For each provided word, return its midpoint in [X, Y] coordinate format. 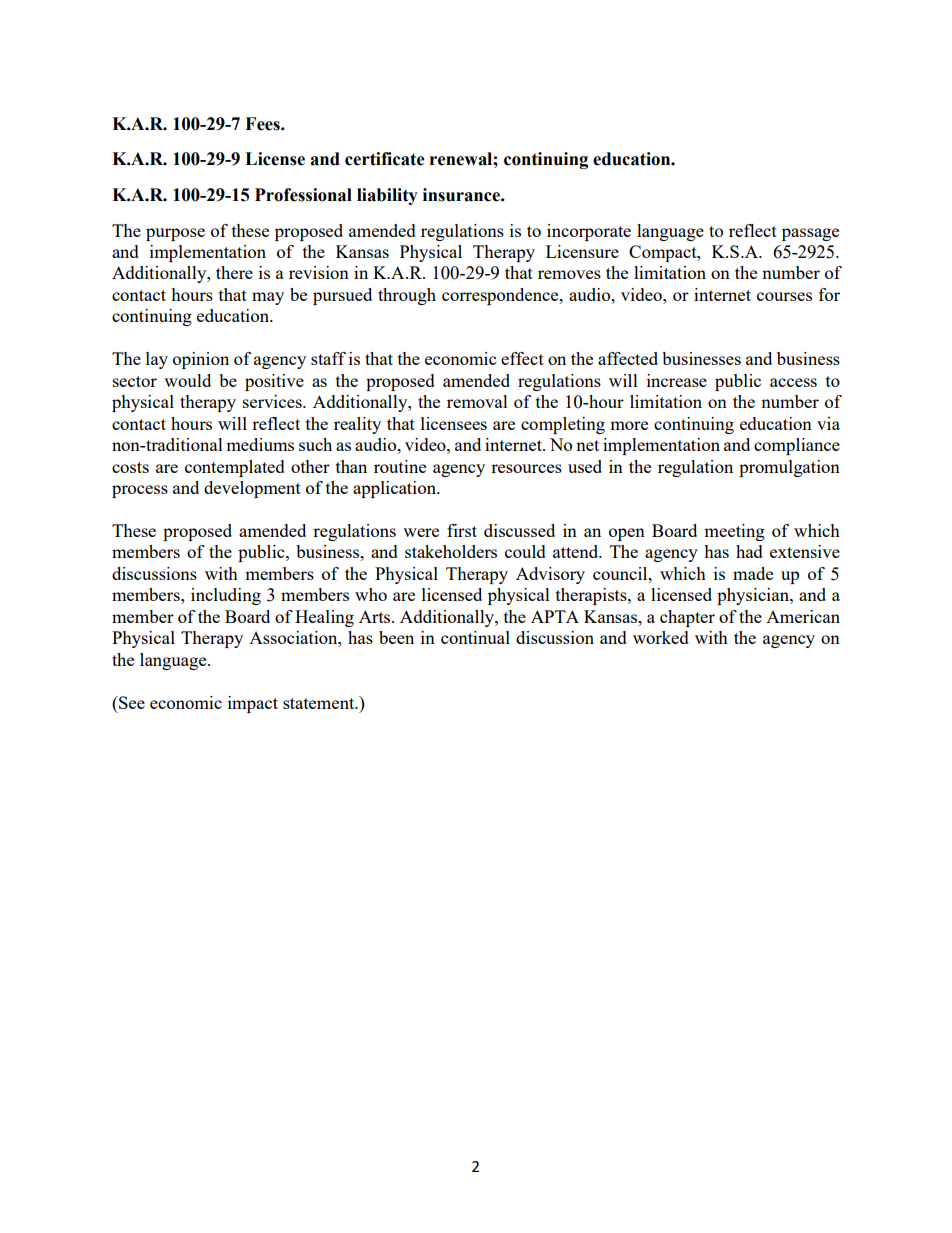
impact [253, 704]
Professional [303, 195]
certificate [385, 159]
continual [475, 637]
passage [810, 234]
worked [661, 637]
